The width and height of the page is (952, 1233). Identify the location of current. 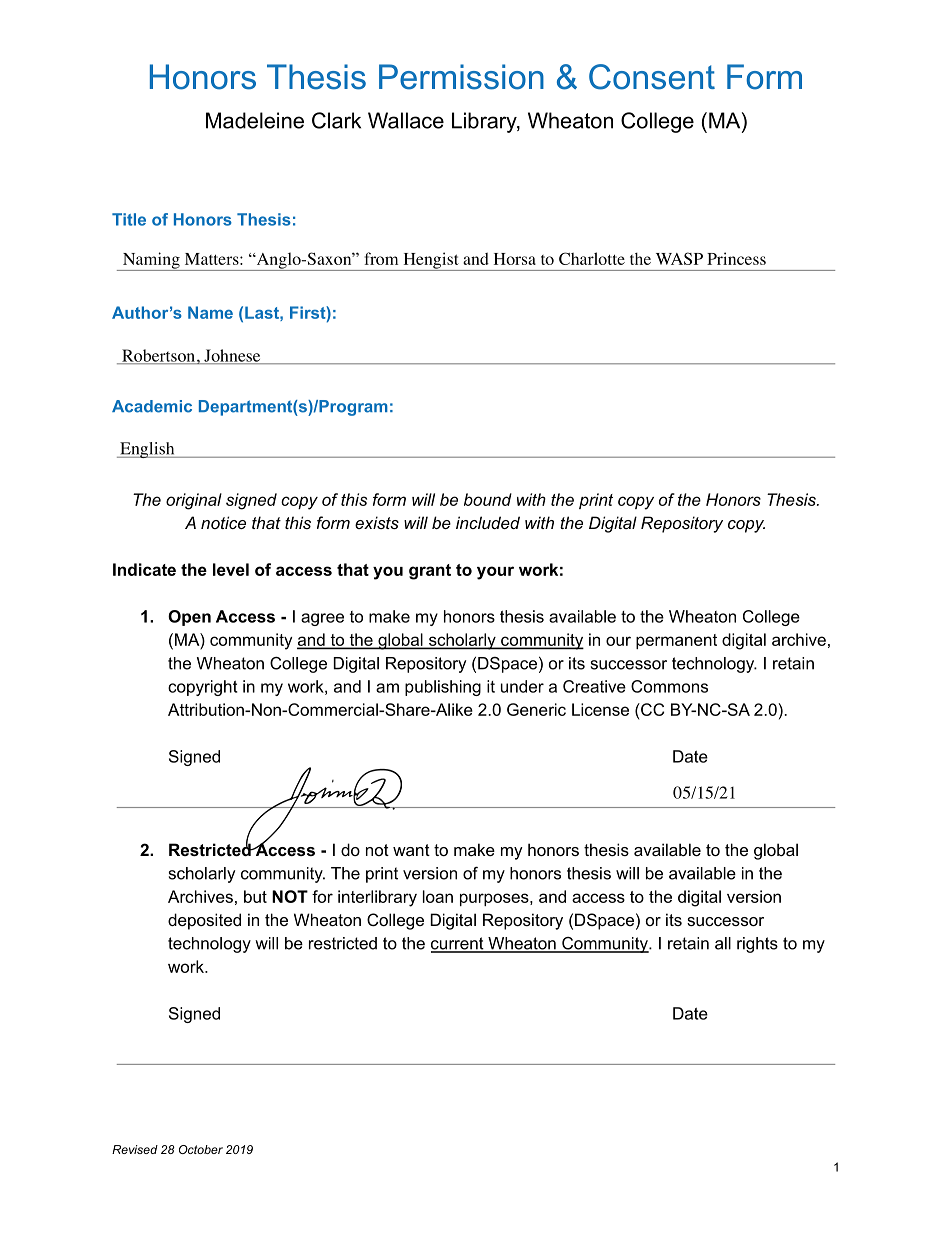
(458, 944).
